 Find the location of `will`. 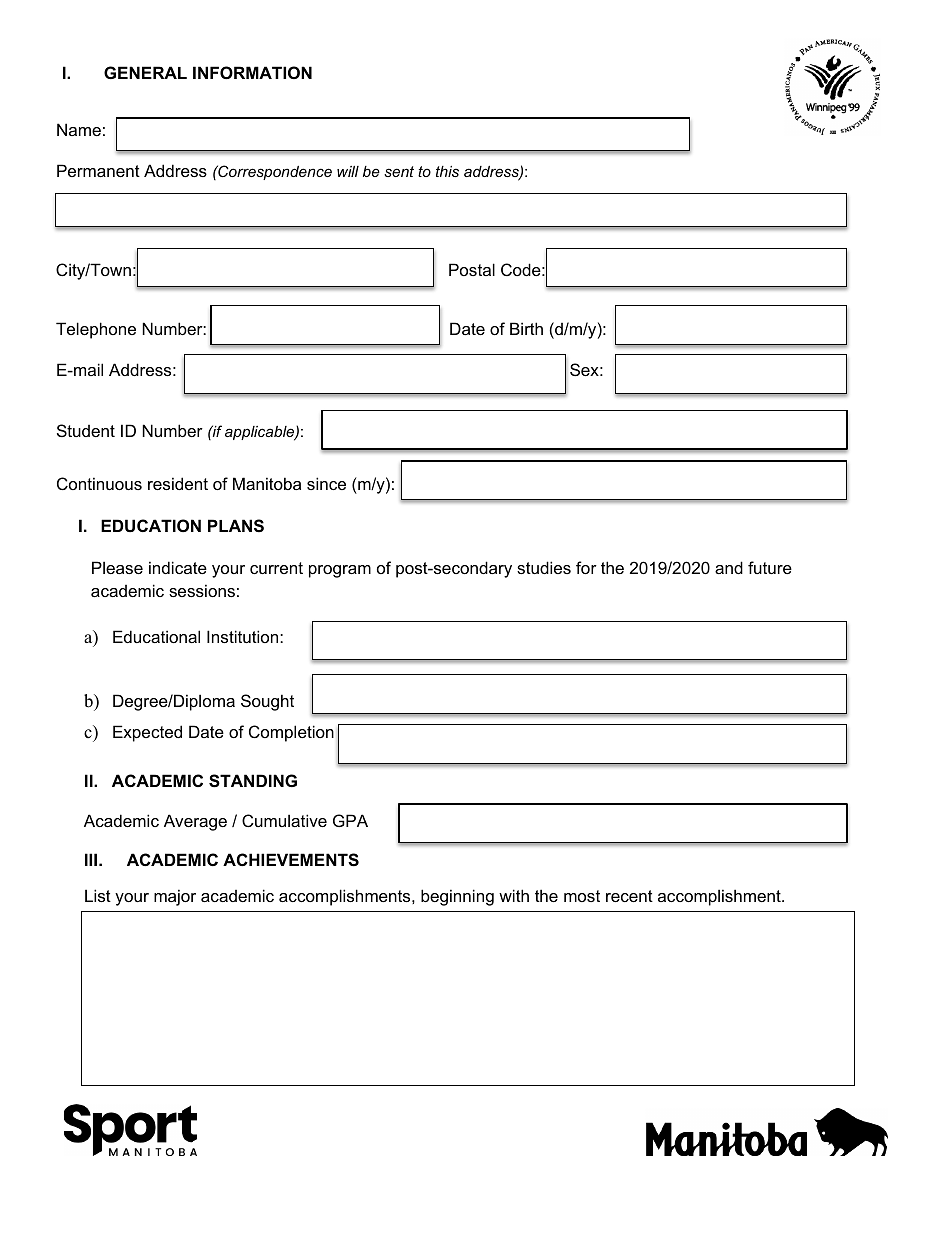

will is located at coordinates (348, 171).
